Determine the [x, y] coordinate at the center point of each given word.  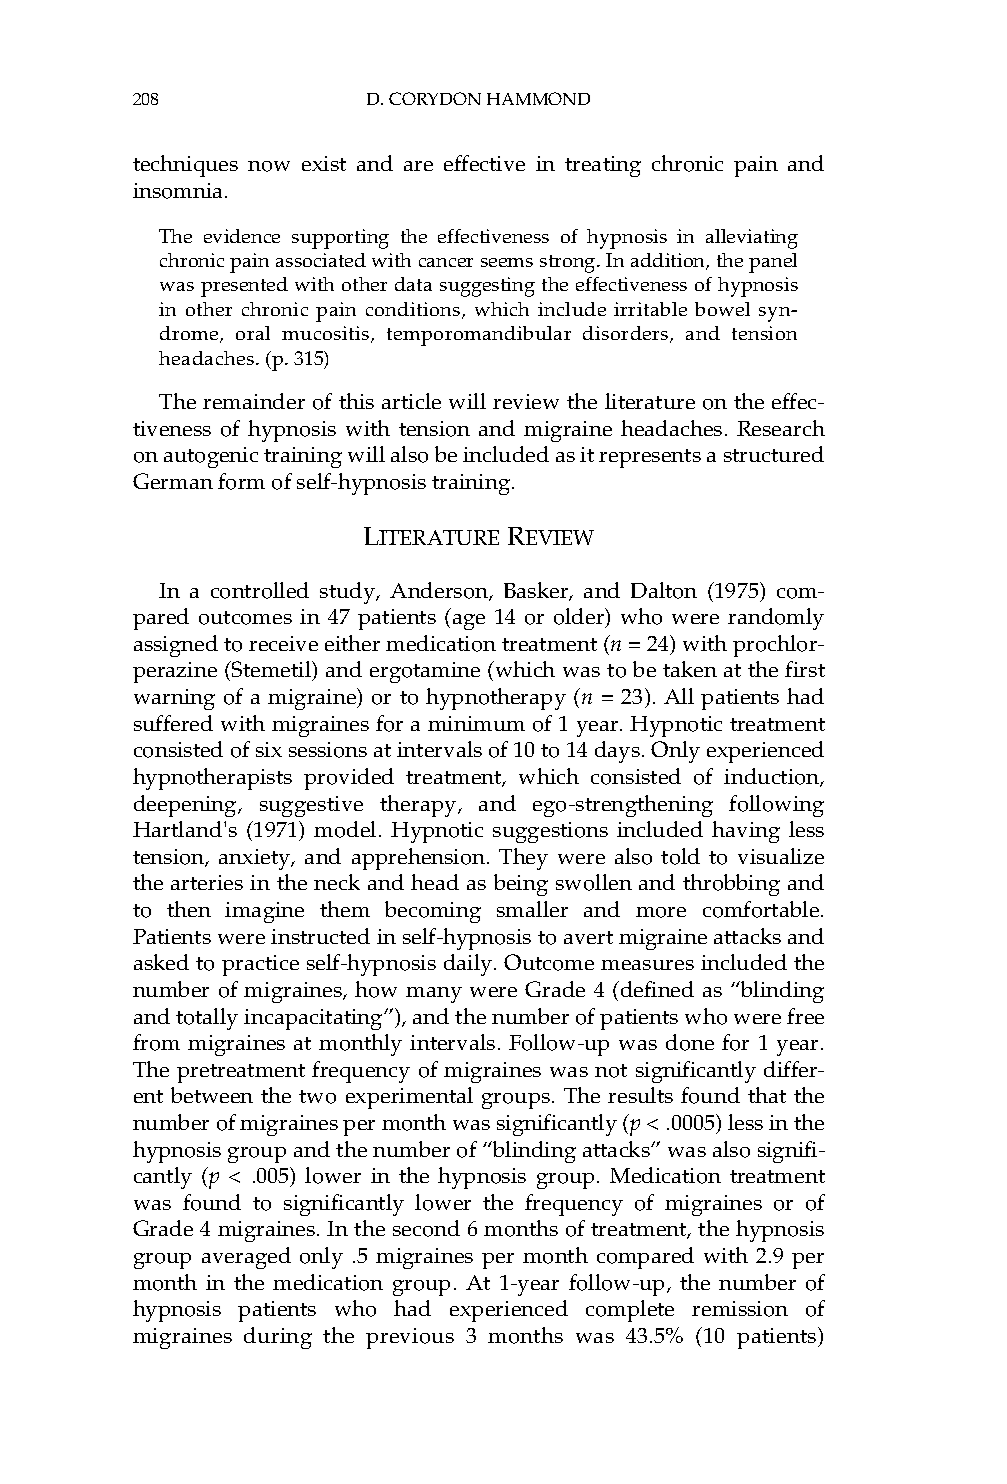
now [269, 166]
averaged [246, 1258]
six [269, 749]
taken [690, 669]
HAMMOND [538, 98]
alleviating [752, 239]
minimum [476, 723]
